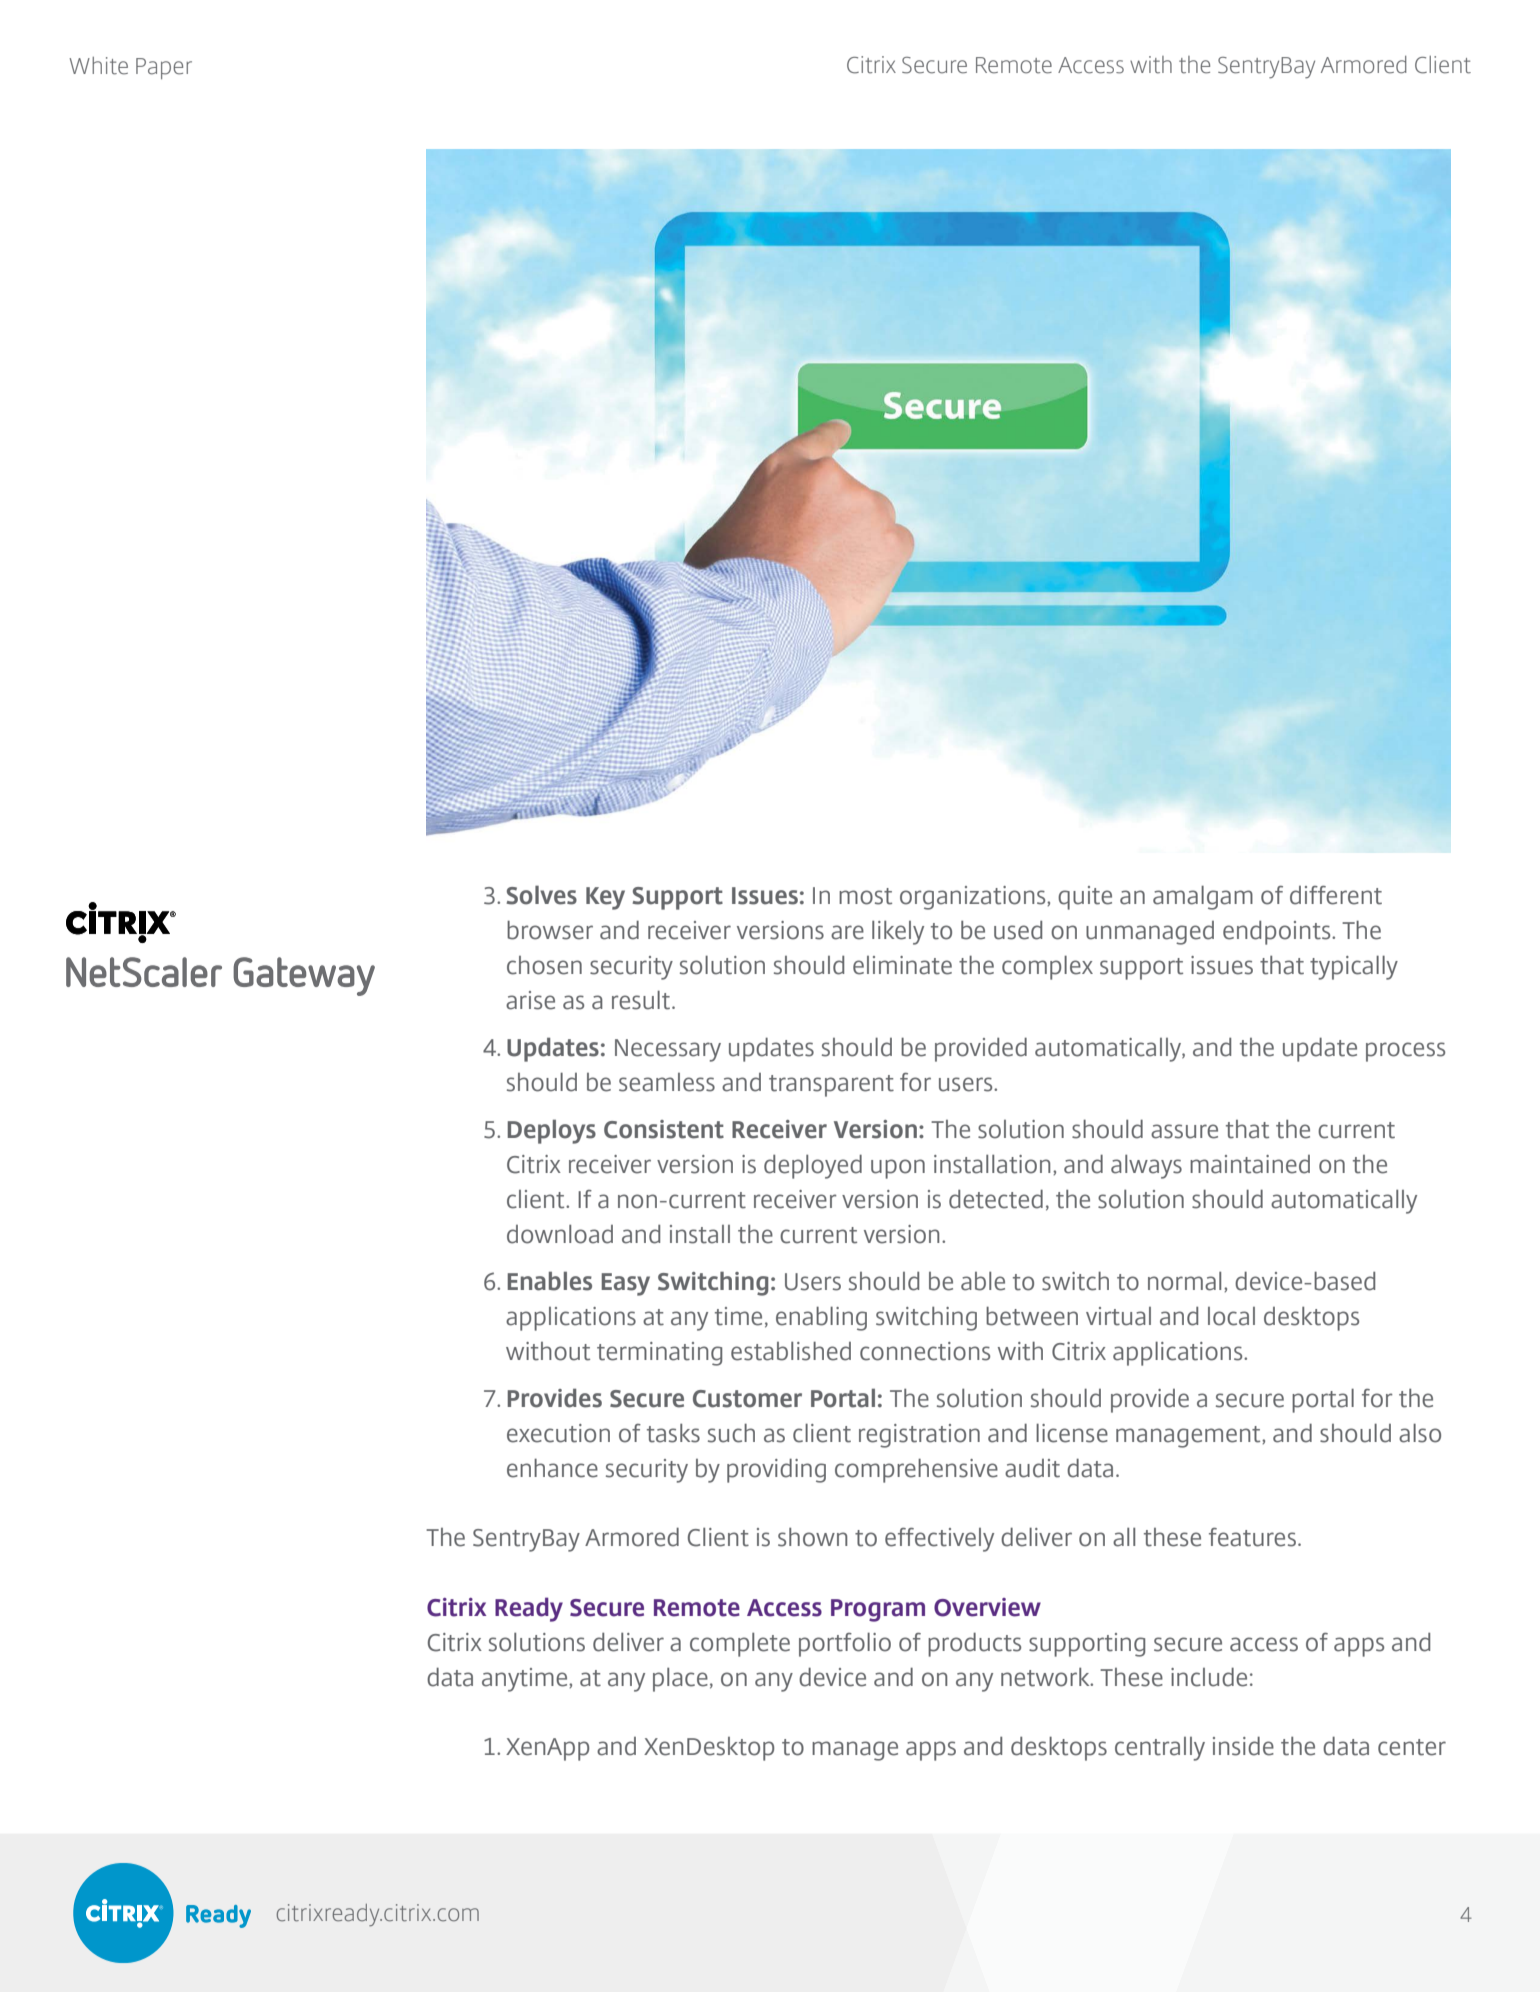 Image resolution: width=1540 pixels, height=1992 pixels. What do you see at coordinates (98, 66) in the screenshot?
I see `White` at bounding box center [98, 66].
